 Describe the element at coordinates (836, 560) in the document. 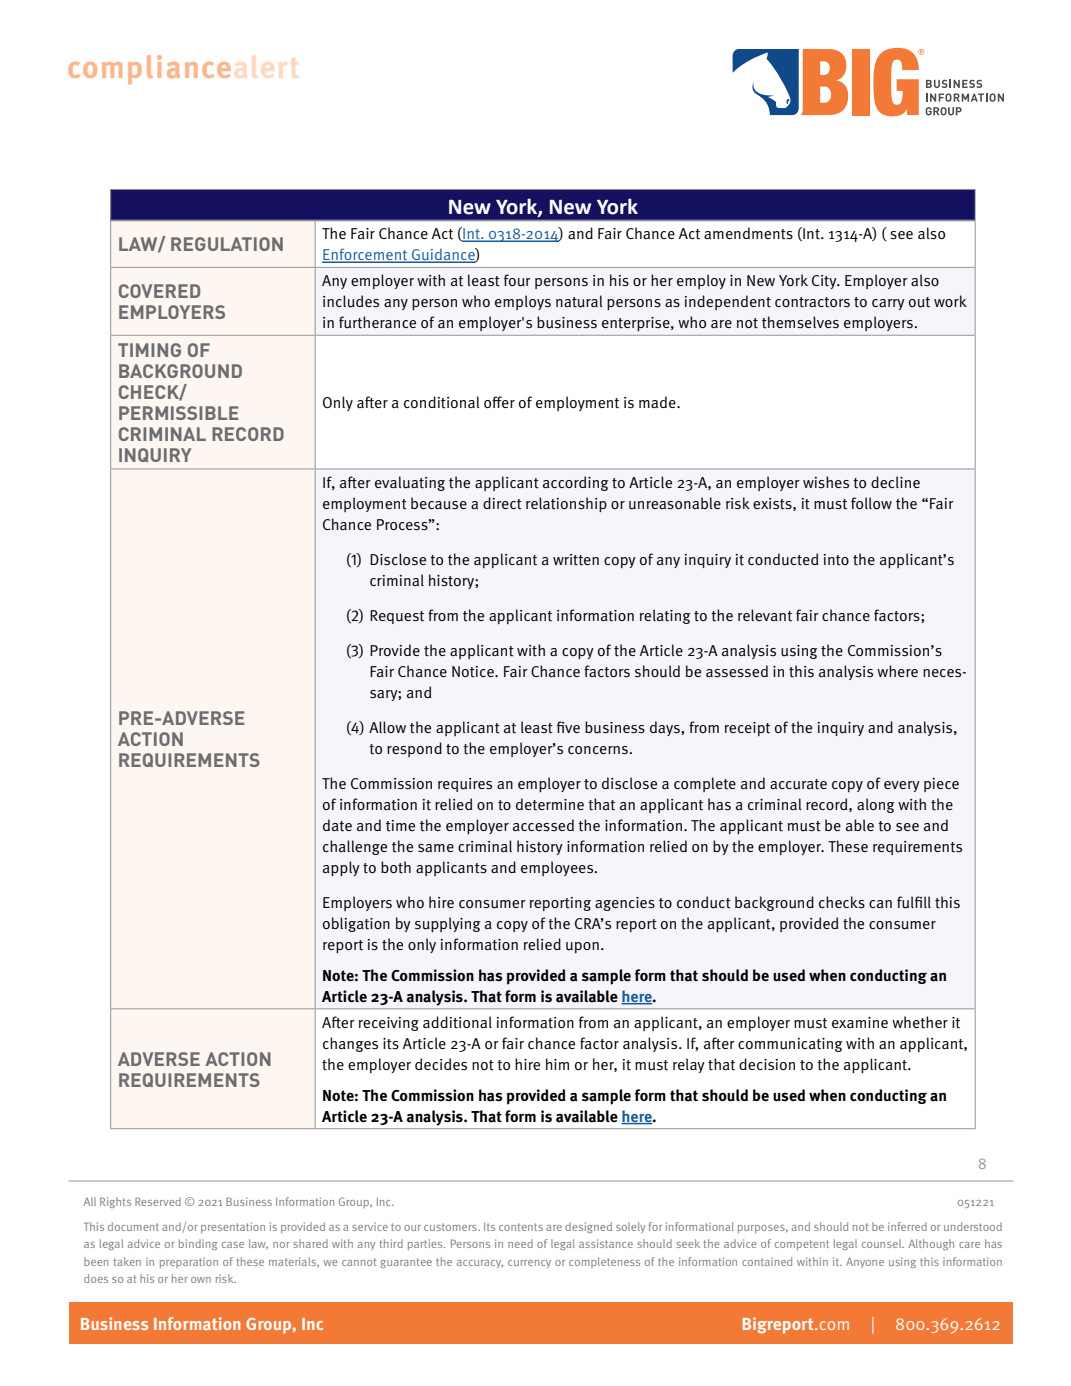

I see `into` at that location.
